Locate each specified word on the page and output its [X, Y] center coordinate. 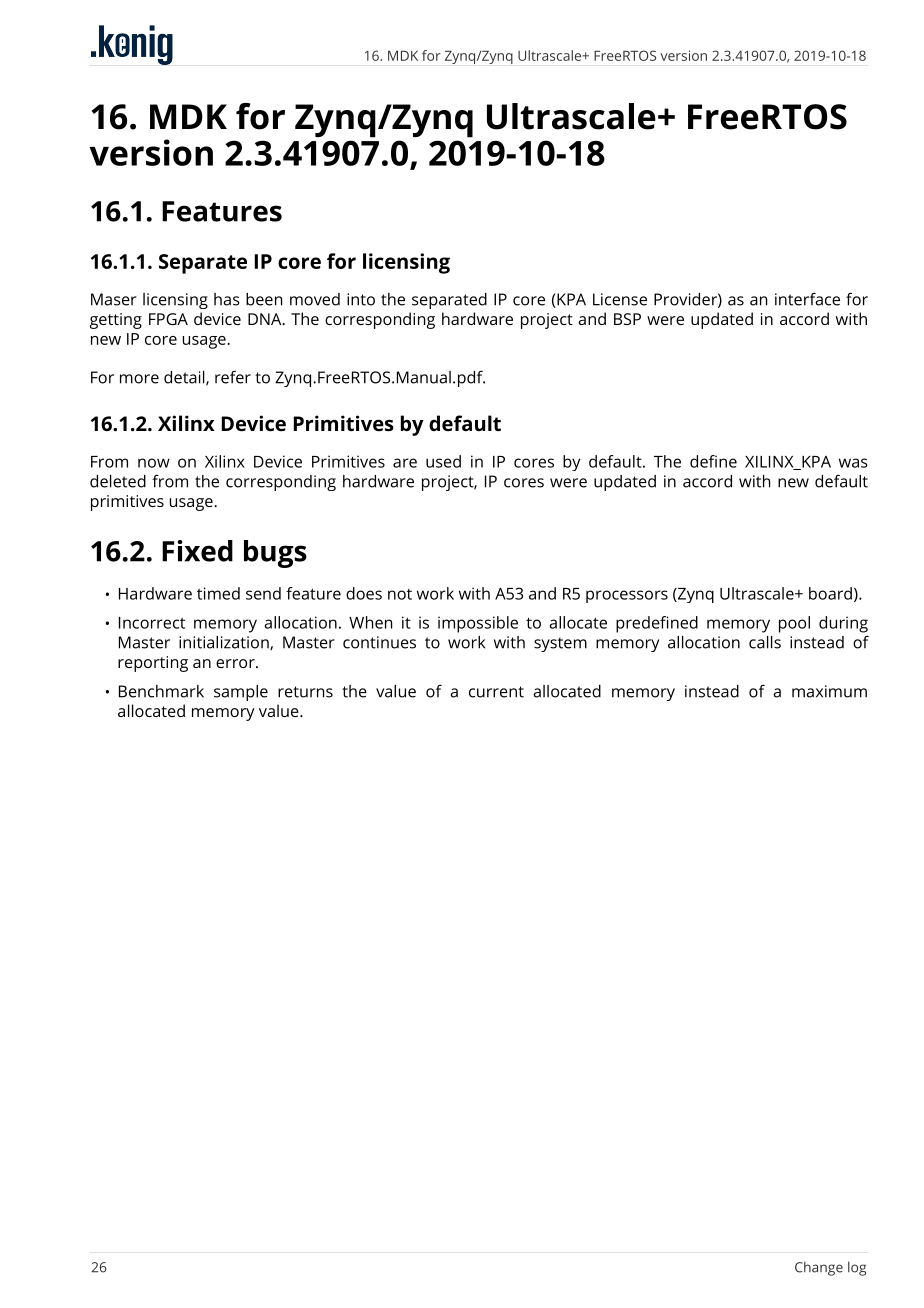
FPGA [168, 319]
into [361, 299]
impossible [478, 624]
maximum [829, 691]
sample [241, 693]
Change [819, 1268]
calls [765, 642]
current [496, 692]
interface [807, 299]
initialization [225, 643]
